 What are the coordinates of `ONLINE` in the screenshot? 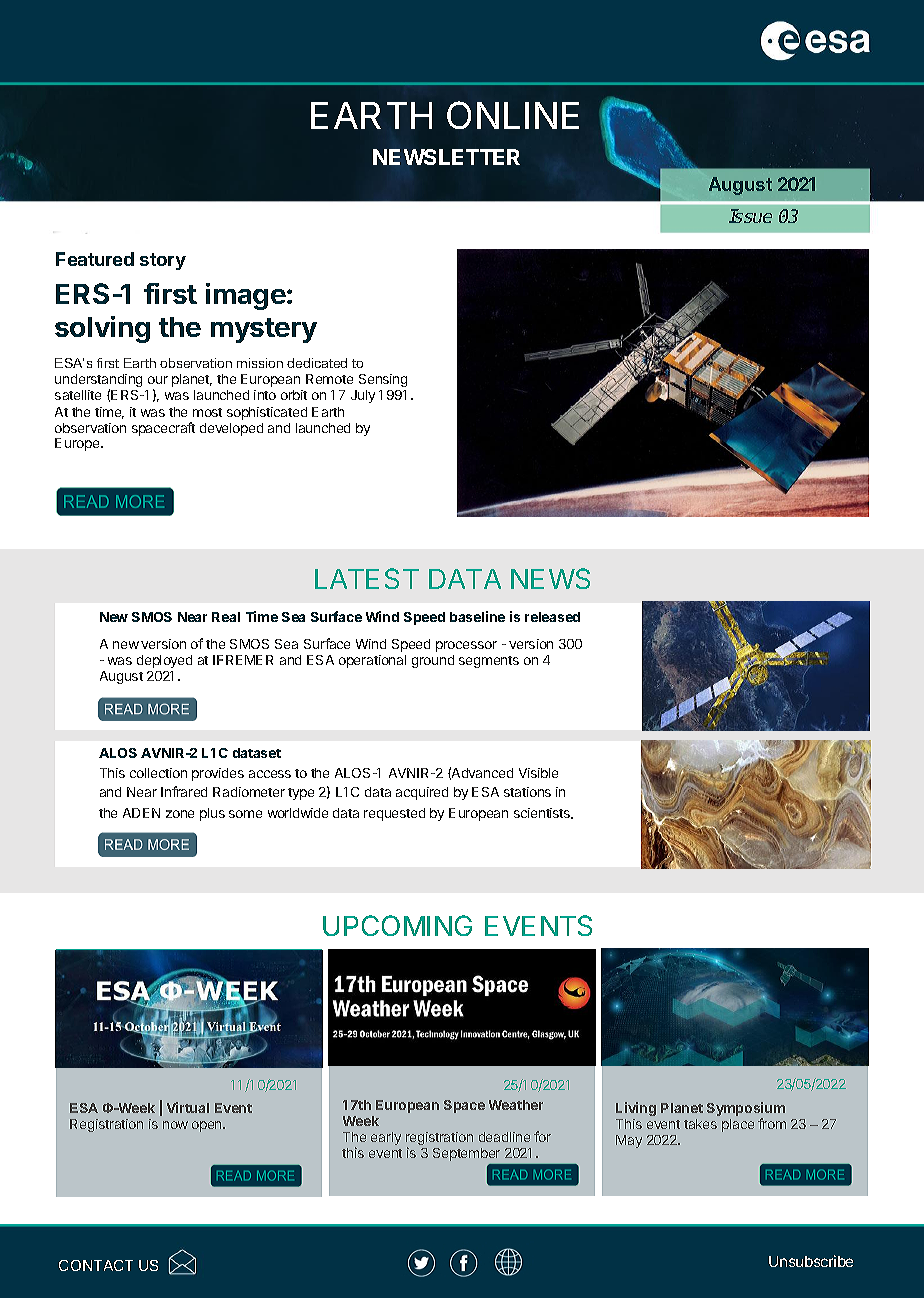 It's located at (513, 115).
